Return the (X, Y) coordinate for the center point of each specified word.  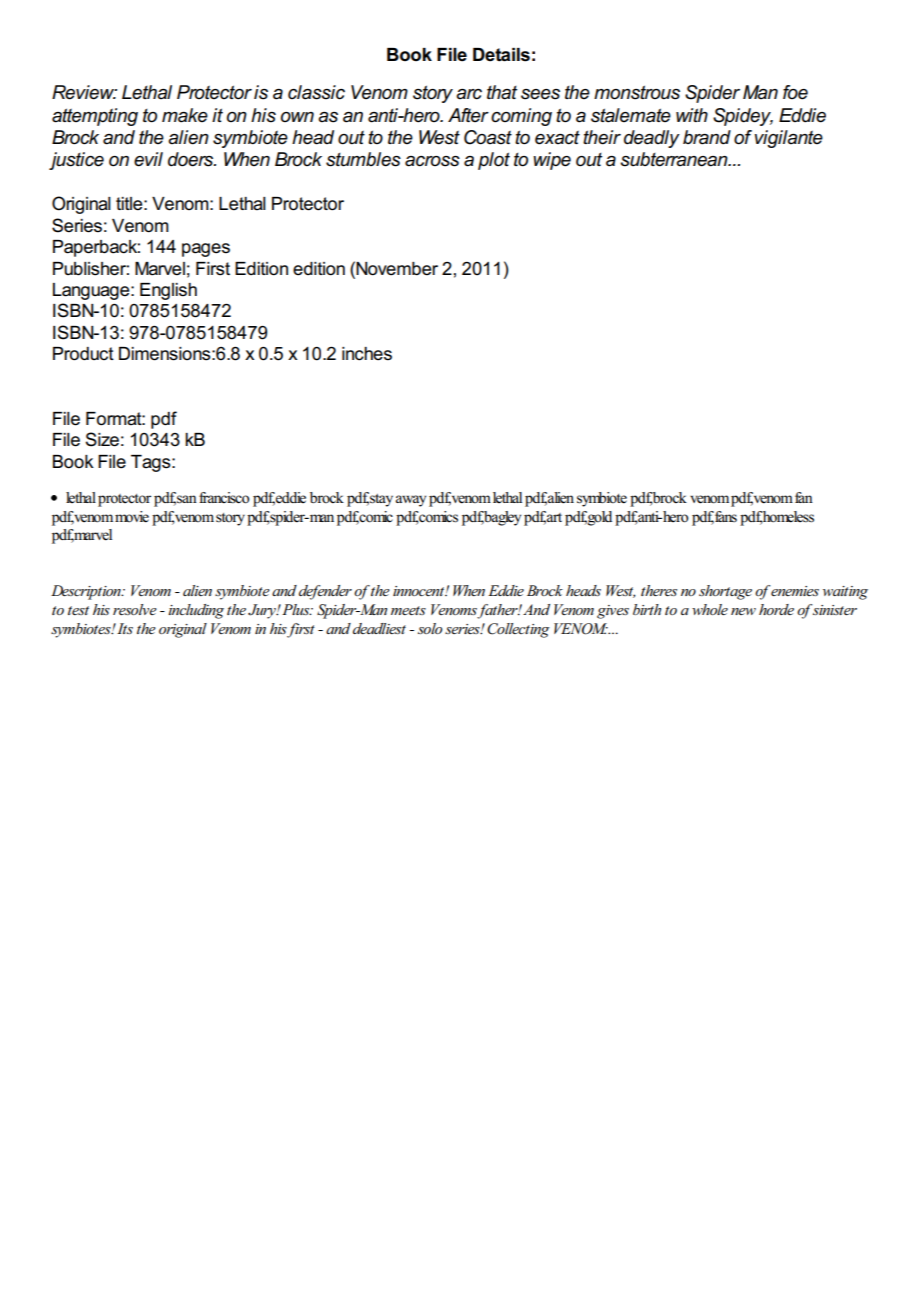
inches (367, 354)
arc (469, 94)
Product (83, 354)
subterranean (675, 159)
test (78, 610)
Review (84, 92)
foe (795, 92)
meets (408, 610)
